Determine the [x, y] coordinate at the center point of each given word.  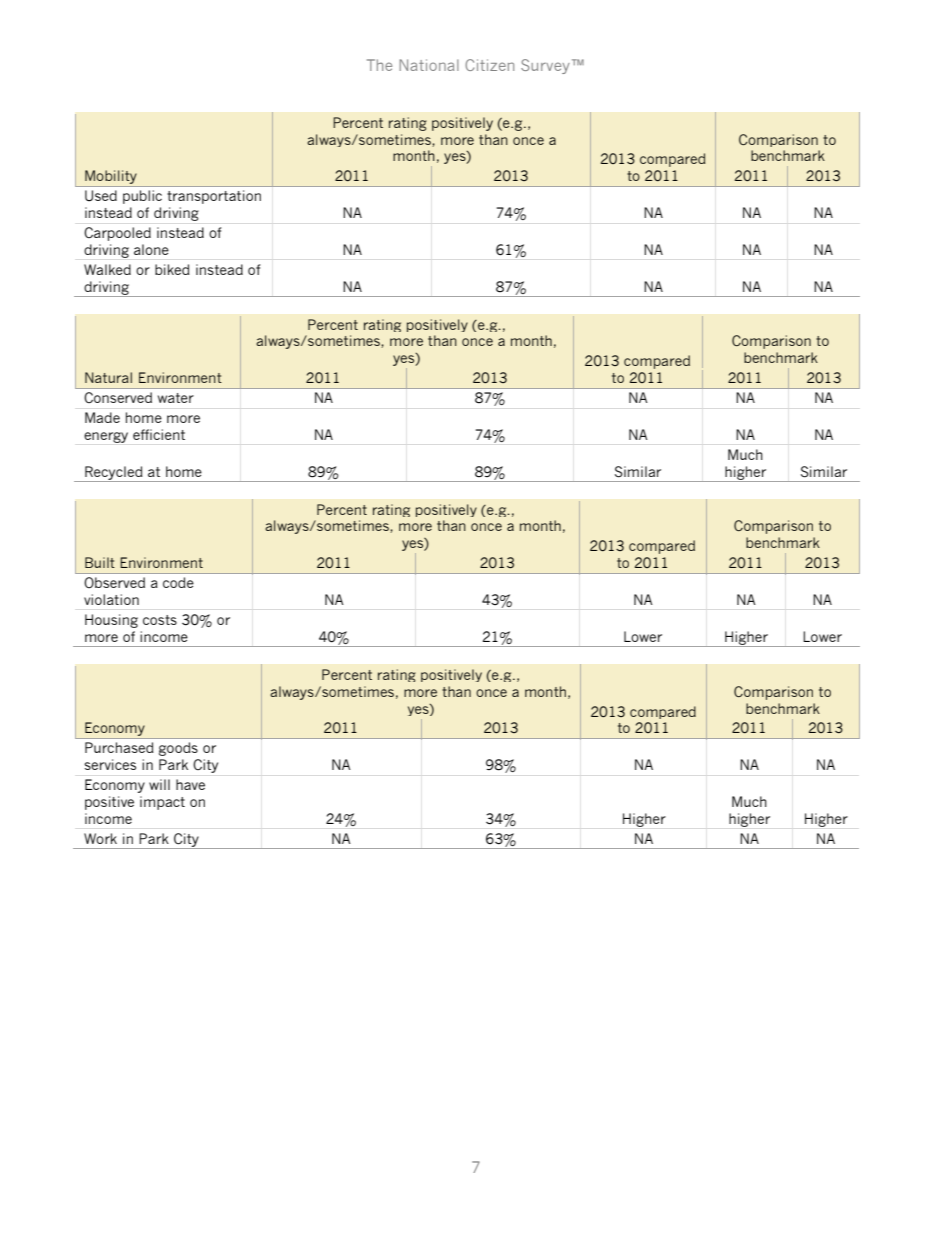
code [178, 582]
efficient [159, 434]
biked [172, 269]
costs [160, 620]
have [190, 784]
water [176, 398]
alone [151, 249]
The [379, 65]
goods [178, 749]
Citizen [489, 65]
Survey [545, 66]
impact [162, 803]
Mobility [111, 178]
